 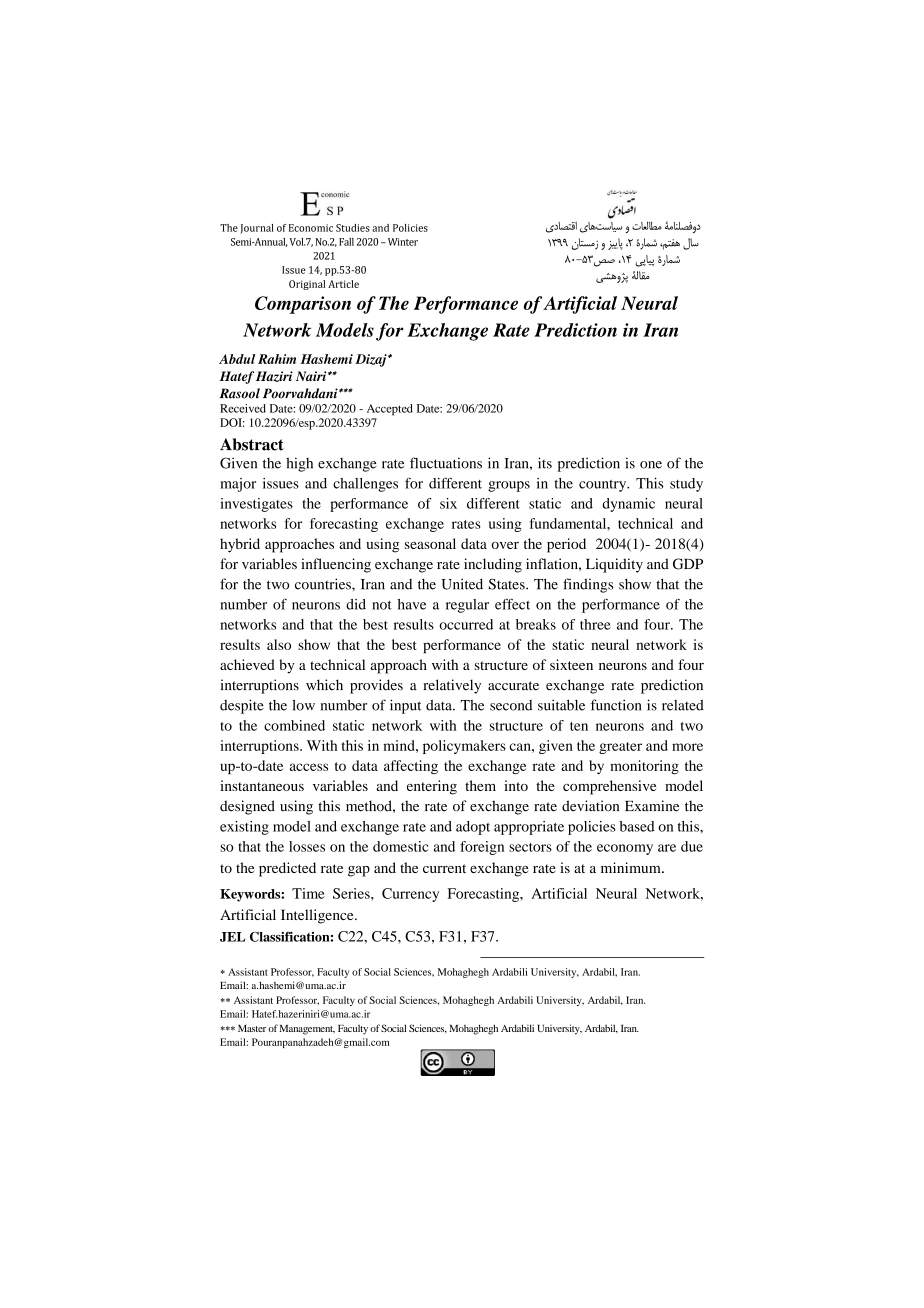 I want to click on influencing, so click(x=336, y=565).
